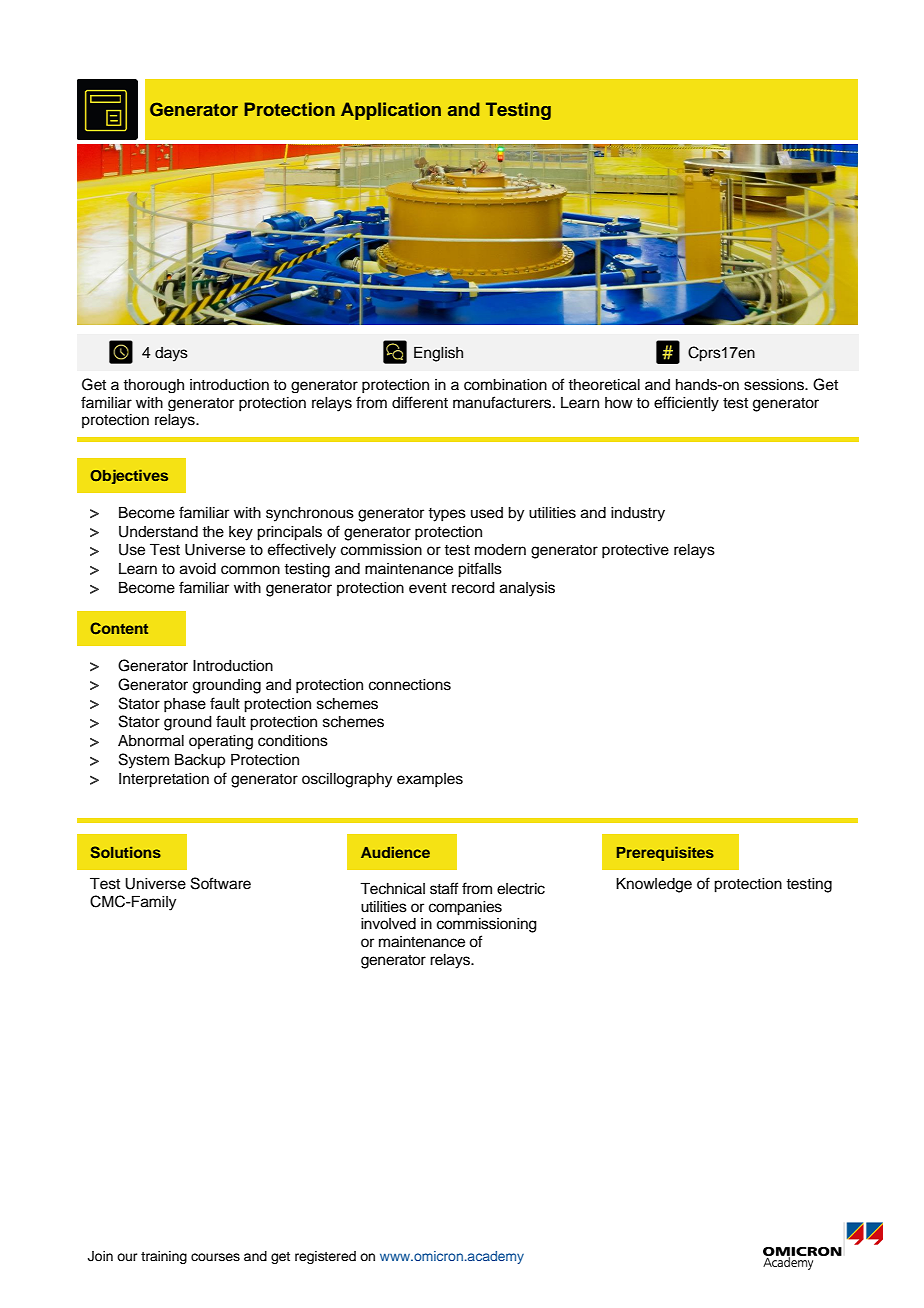 The height and width of the page is (1308, 924). I want to click on thorough, so click(153, 386).
